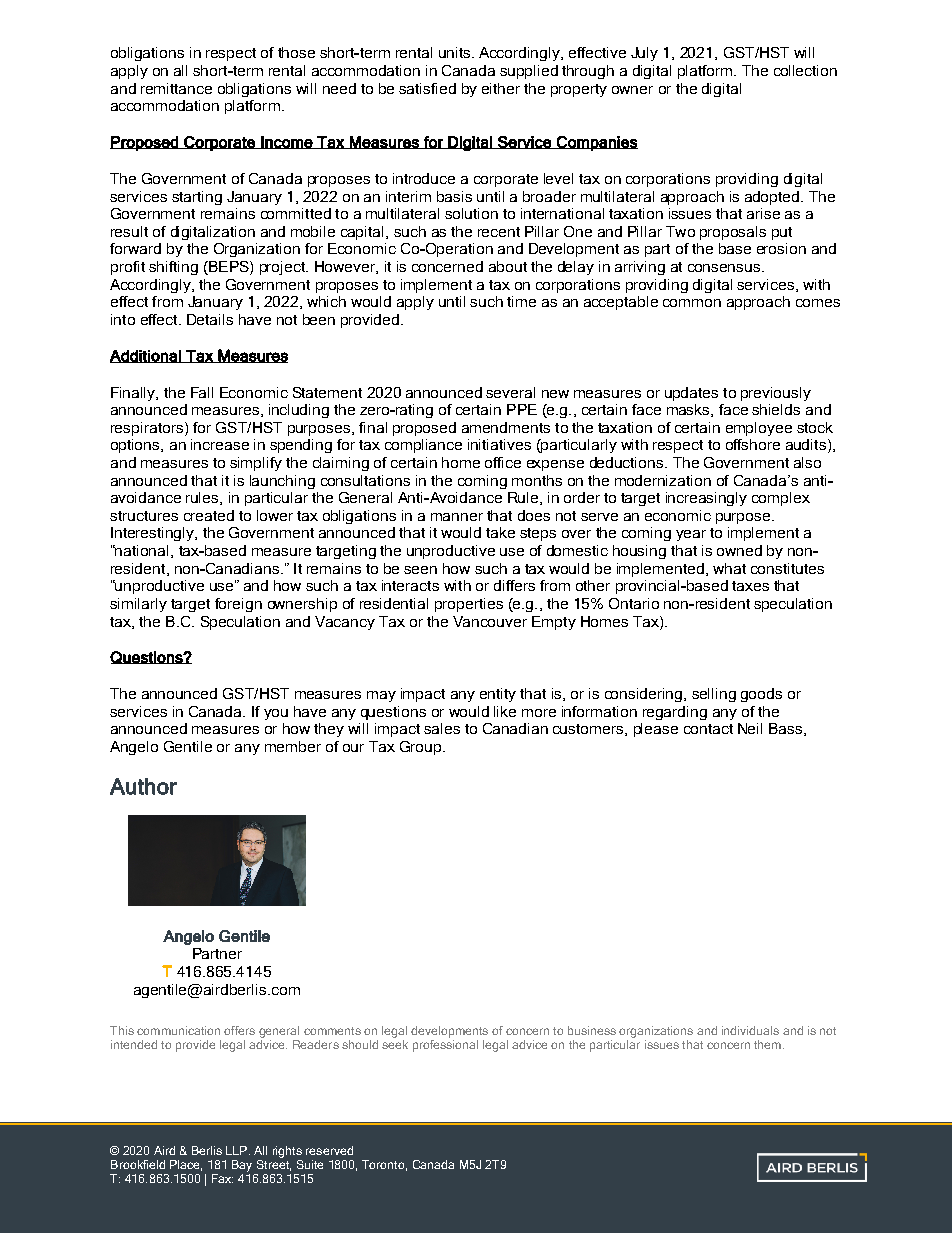  What do you see at coordinates (143, 786) in the screenshot?
I see `Author` at bounding box center [143, 786].
